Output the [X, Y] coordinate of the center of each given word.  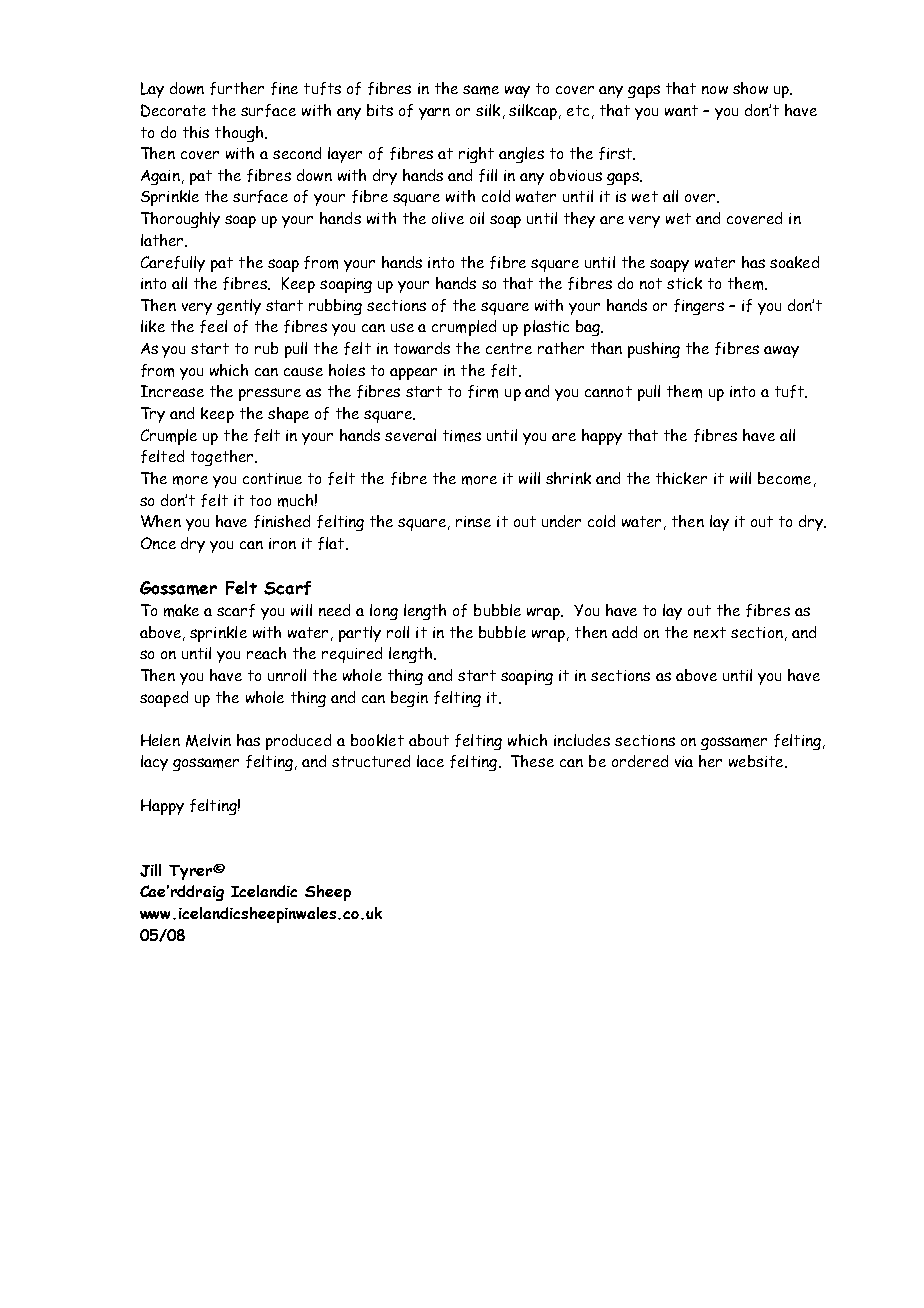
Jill [150, 870]
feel [213, 326]
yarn [434, 114]
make [181, 610]
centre [509, 348]
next [710, 632]
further [237, 88]
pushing [654, 350]
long [384, 612]
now [715, 90]
